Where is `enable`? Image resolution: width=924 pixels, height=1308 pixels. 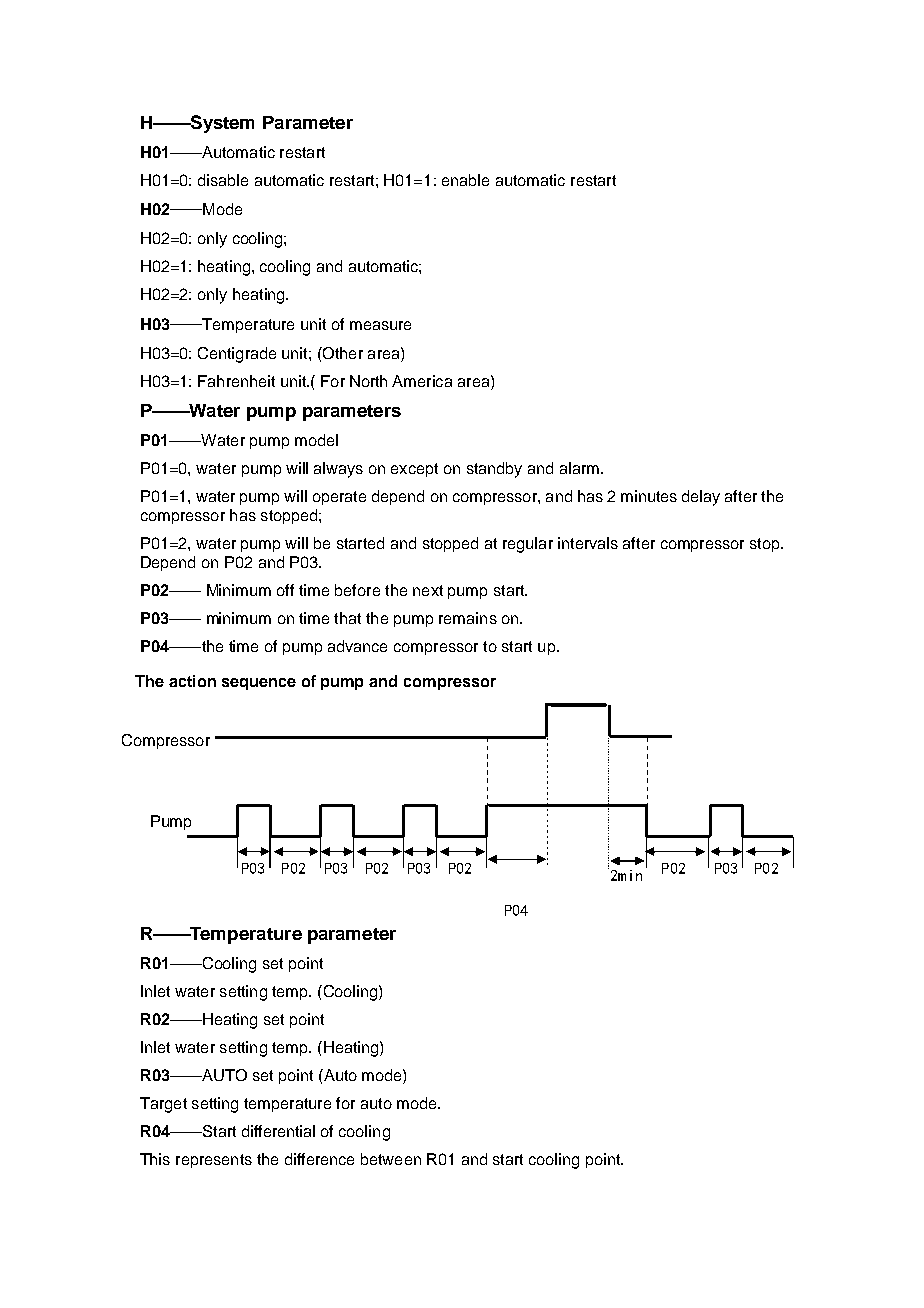 enable is located at coordinates (465, 180).
